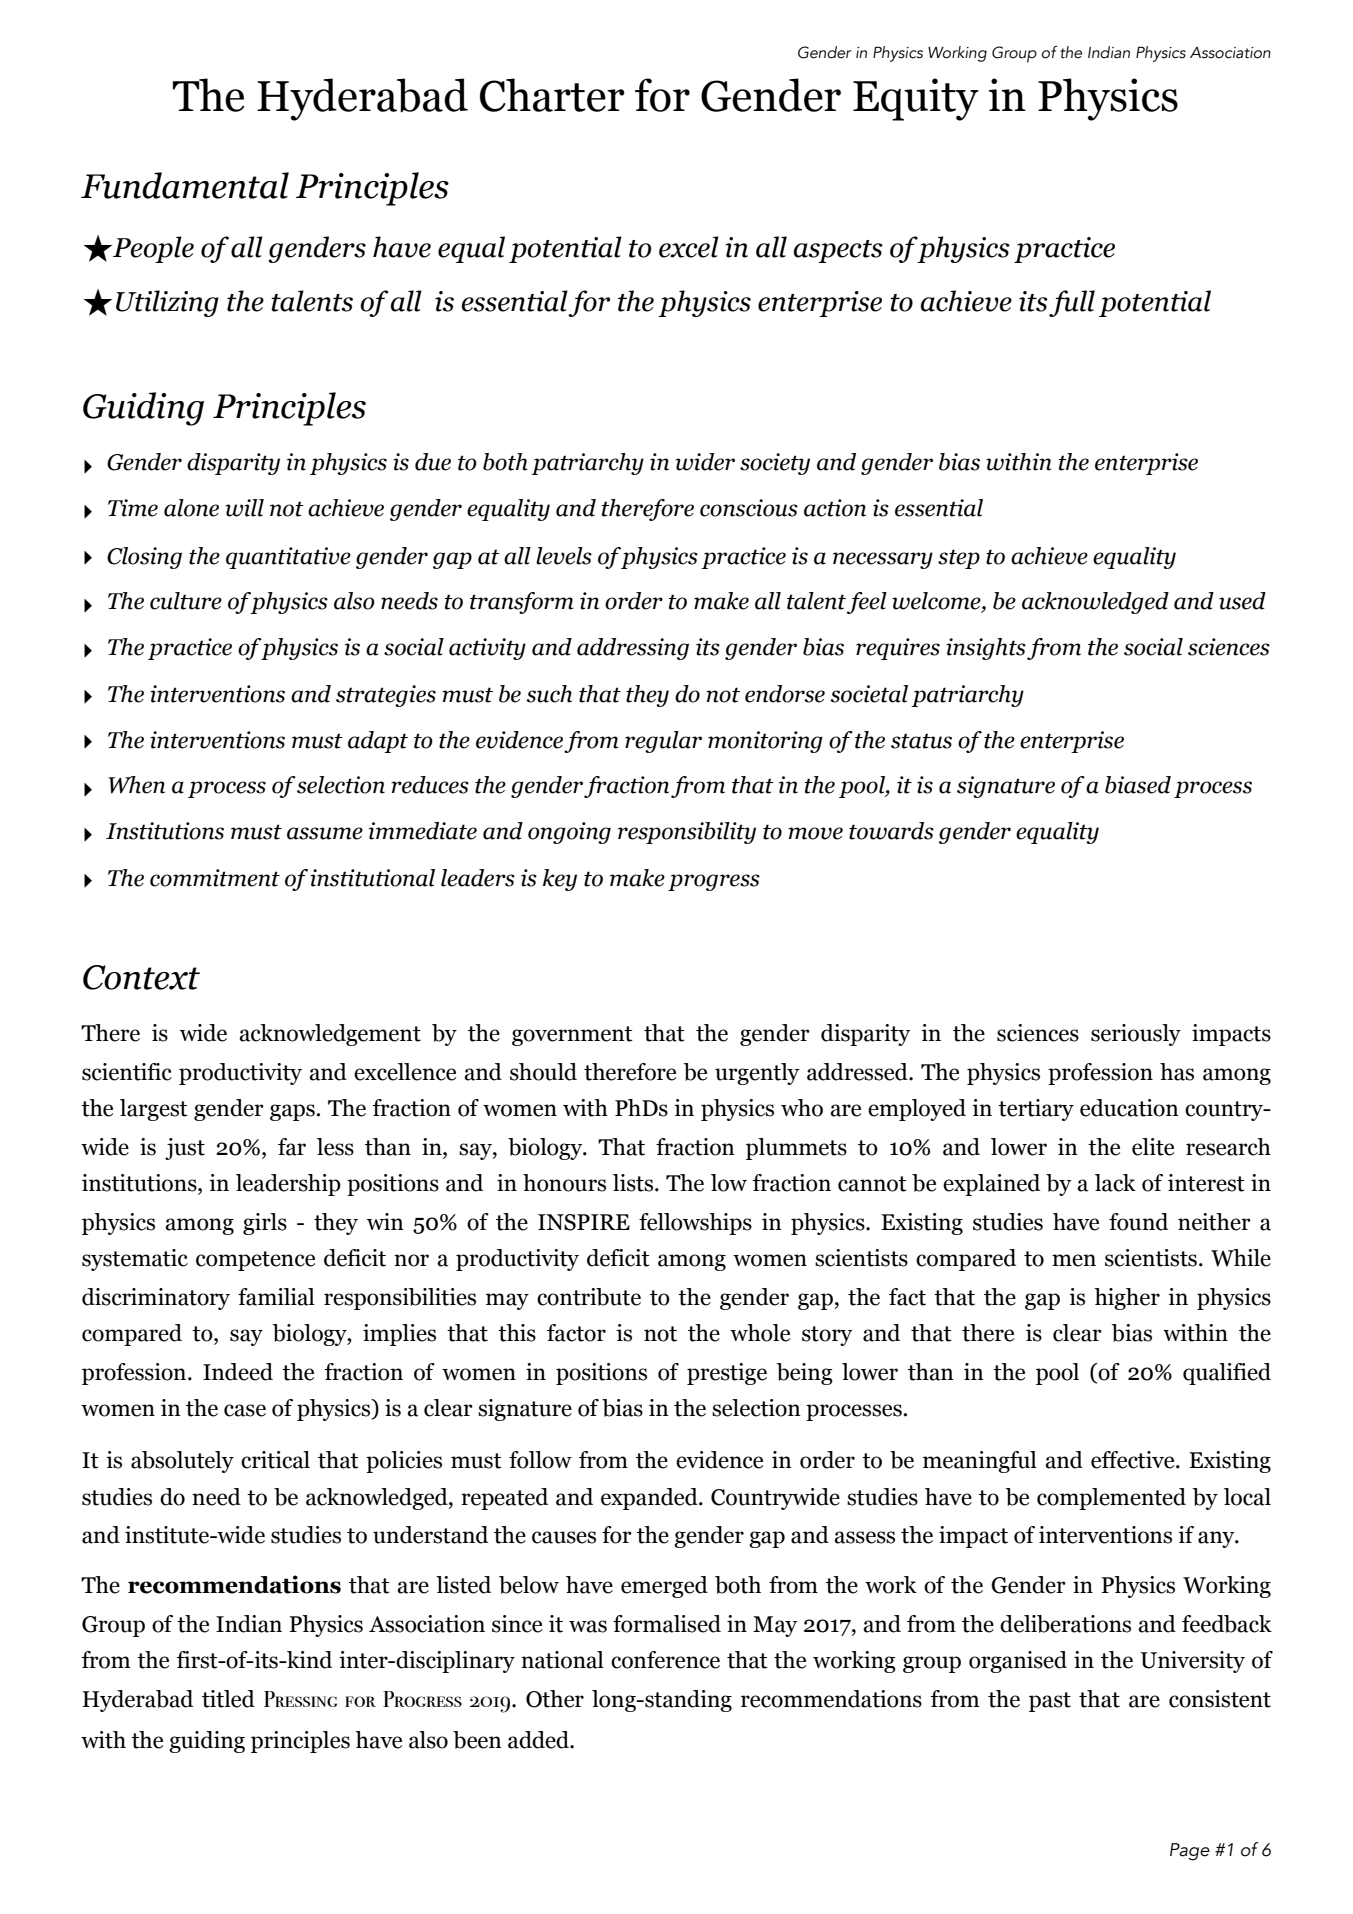 Image resolution: width=1353 pixels, height=1914 pixels. I want to click on government, so click(572, 1036).
